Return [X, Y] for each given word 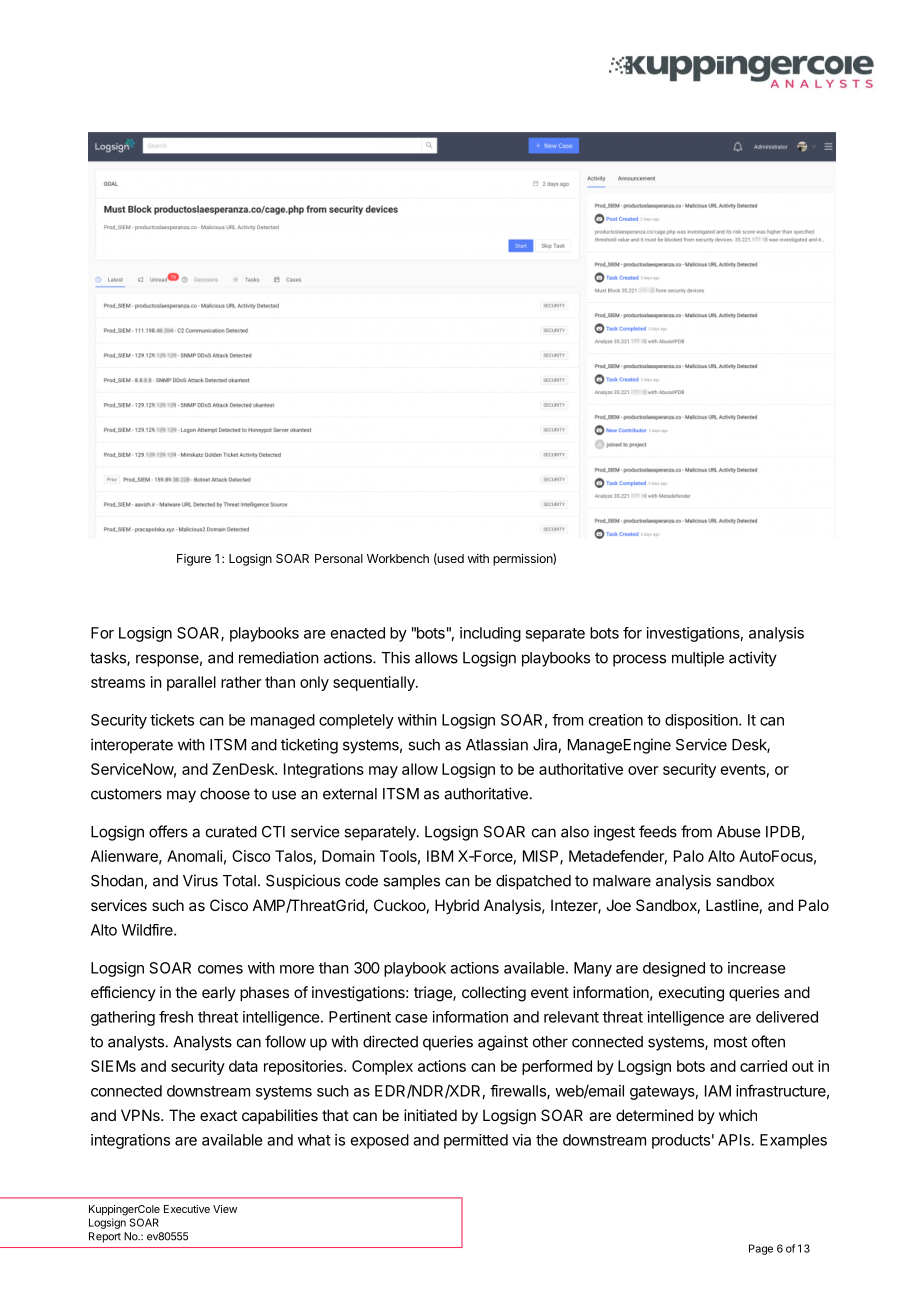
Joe [618, 905]
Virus [200, 880]
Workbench [398, 558]
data [243, 1066]
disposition [702, 721]
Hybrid [457, 906]
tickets [172, 720]
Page [761, 1249]
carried [763, 1066]
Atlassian [497, 744]
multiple [698, 659]
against [503, 1043]
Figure [194, 560]
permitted [476, 1141]
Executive [187, 1209]
